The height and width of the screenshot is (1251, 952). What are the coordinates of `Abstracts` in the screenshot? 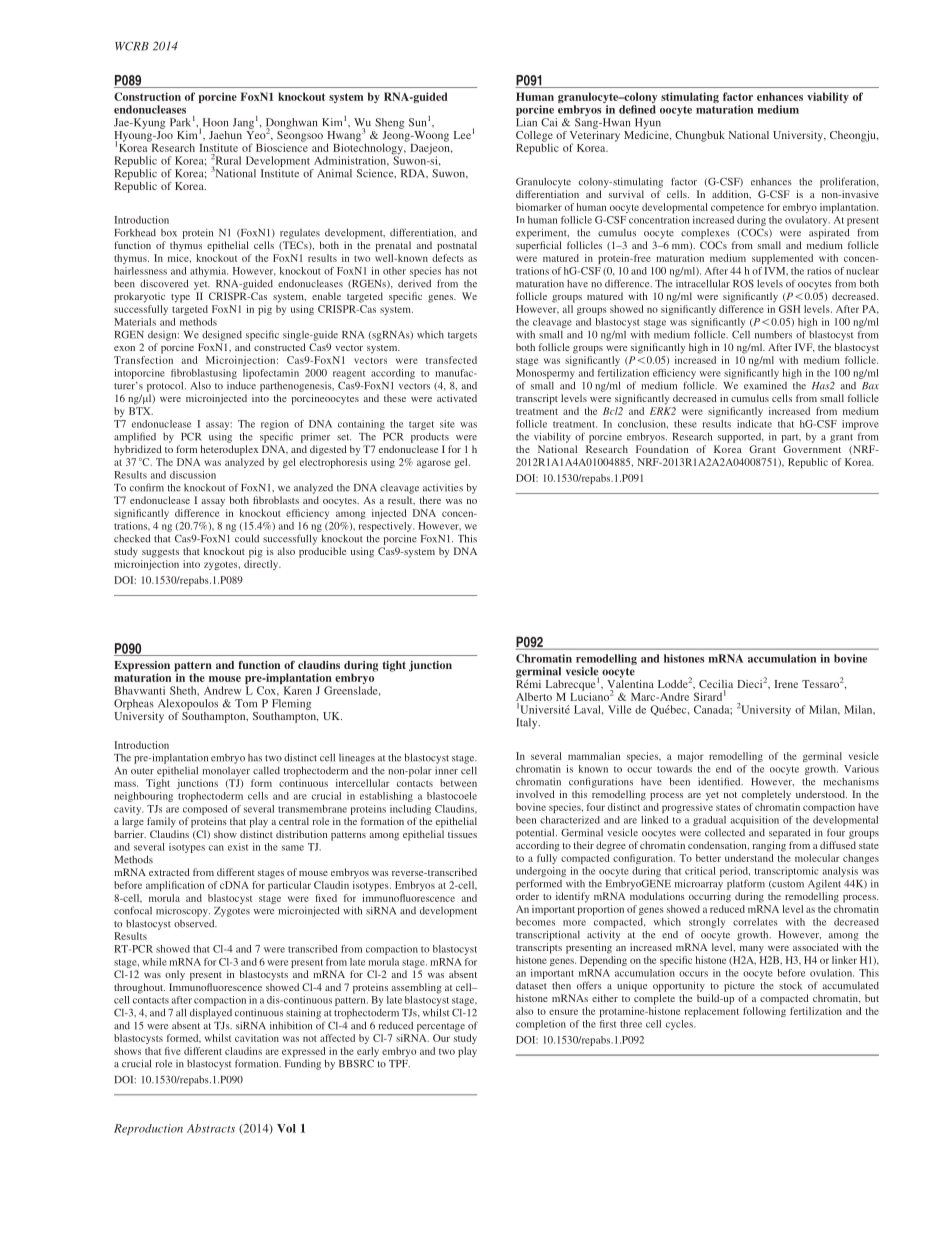 It's located at (211, 1128).
